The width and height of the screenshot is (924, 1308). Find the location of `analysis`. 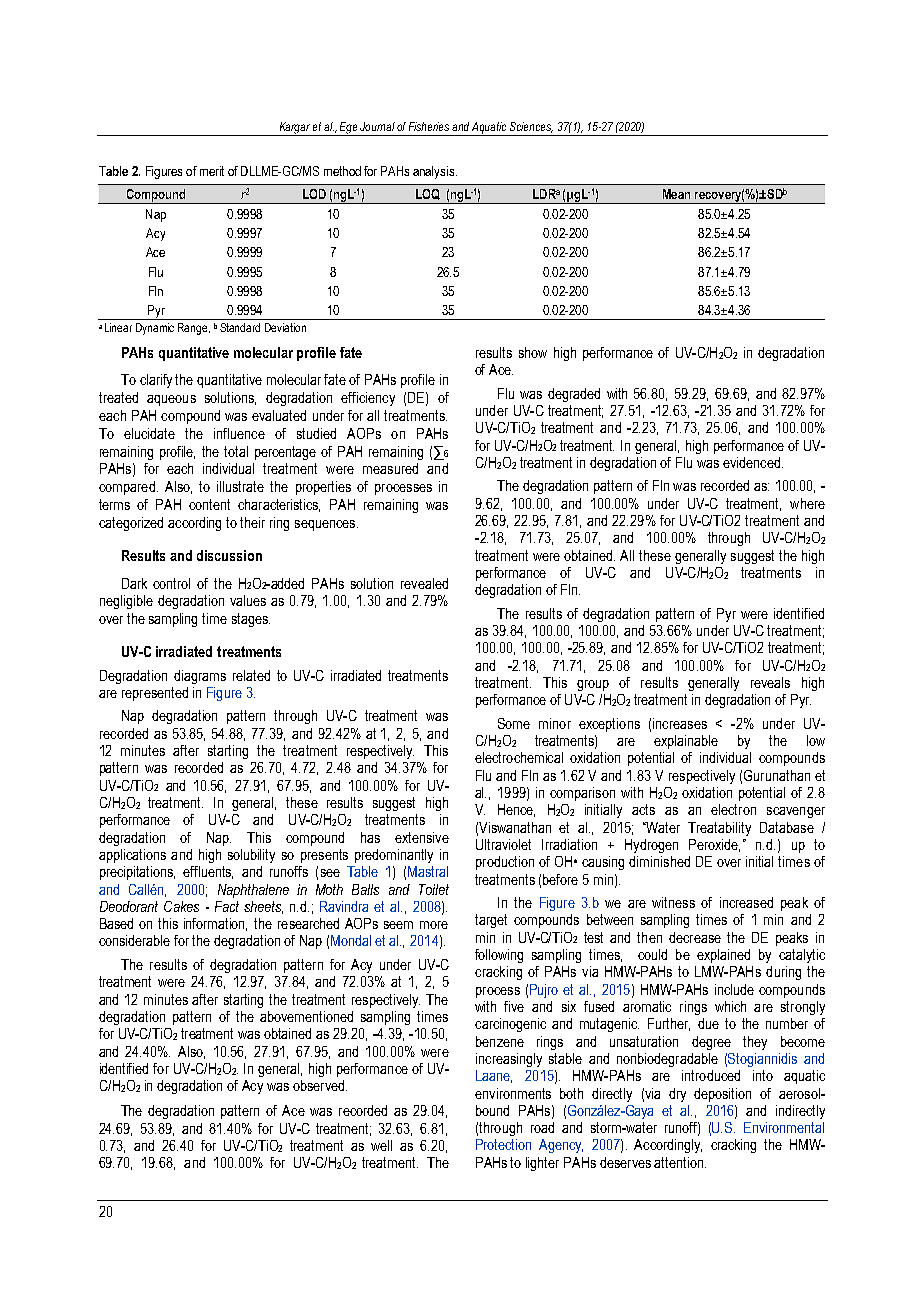

analysis is located at coordinates (435, 172).
